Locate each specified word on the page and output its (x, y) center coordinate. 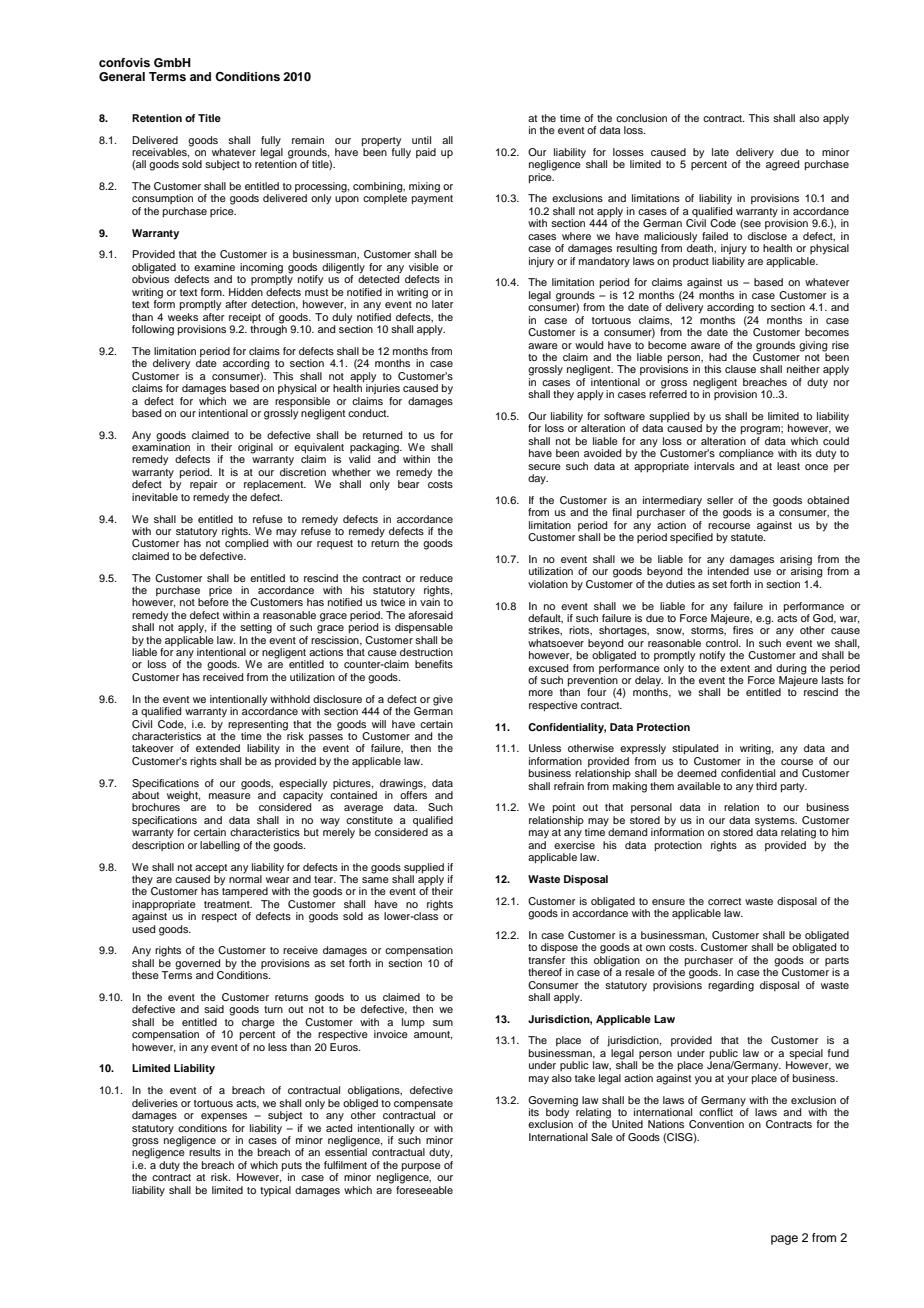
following (153, 330)
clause (740, 369)
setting (256, 628)
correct (724, 901)
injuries (383, 388)
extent (735, 668)
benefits (434, 664)
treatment (228, 904)
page (784, 1240)
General (122, 77)
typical (275, 1191)
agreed (782, 164)
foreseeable (424, 1188)
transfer (546, 960)
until (421, 140)
